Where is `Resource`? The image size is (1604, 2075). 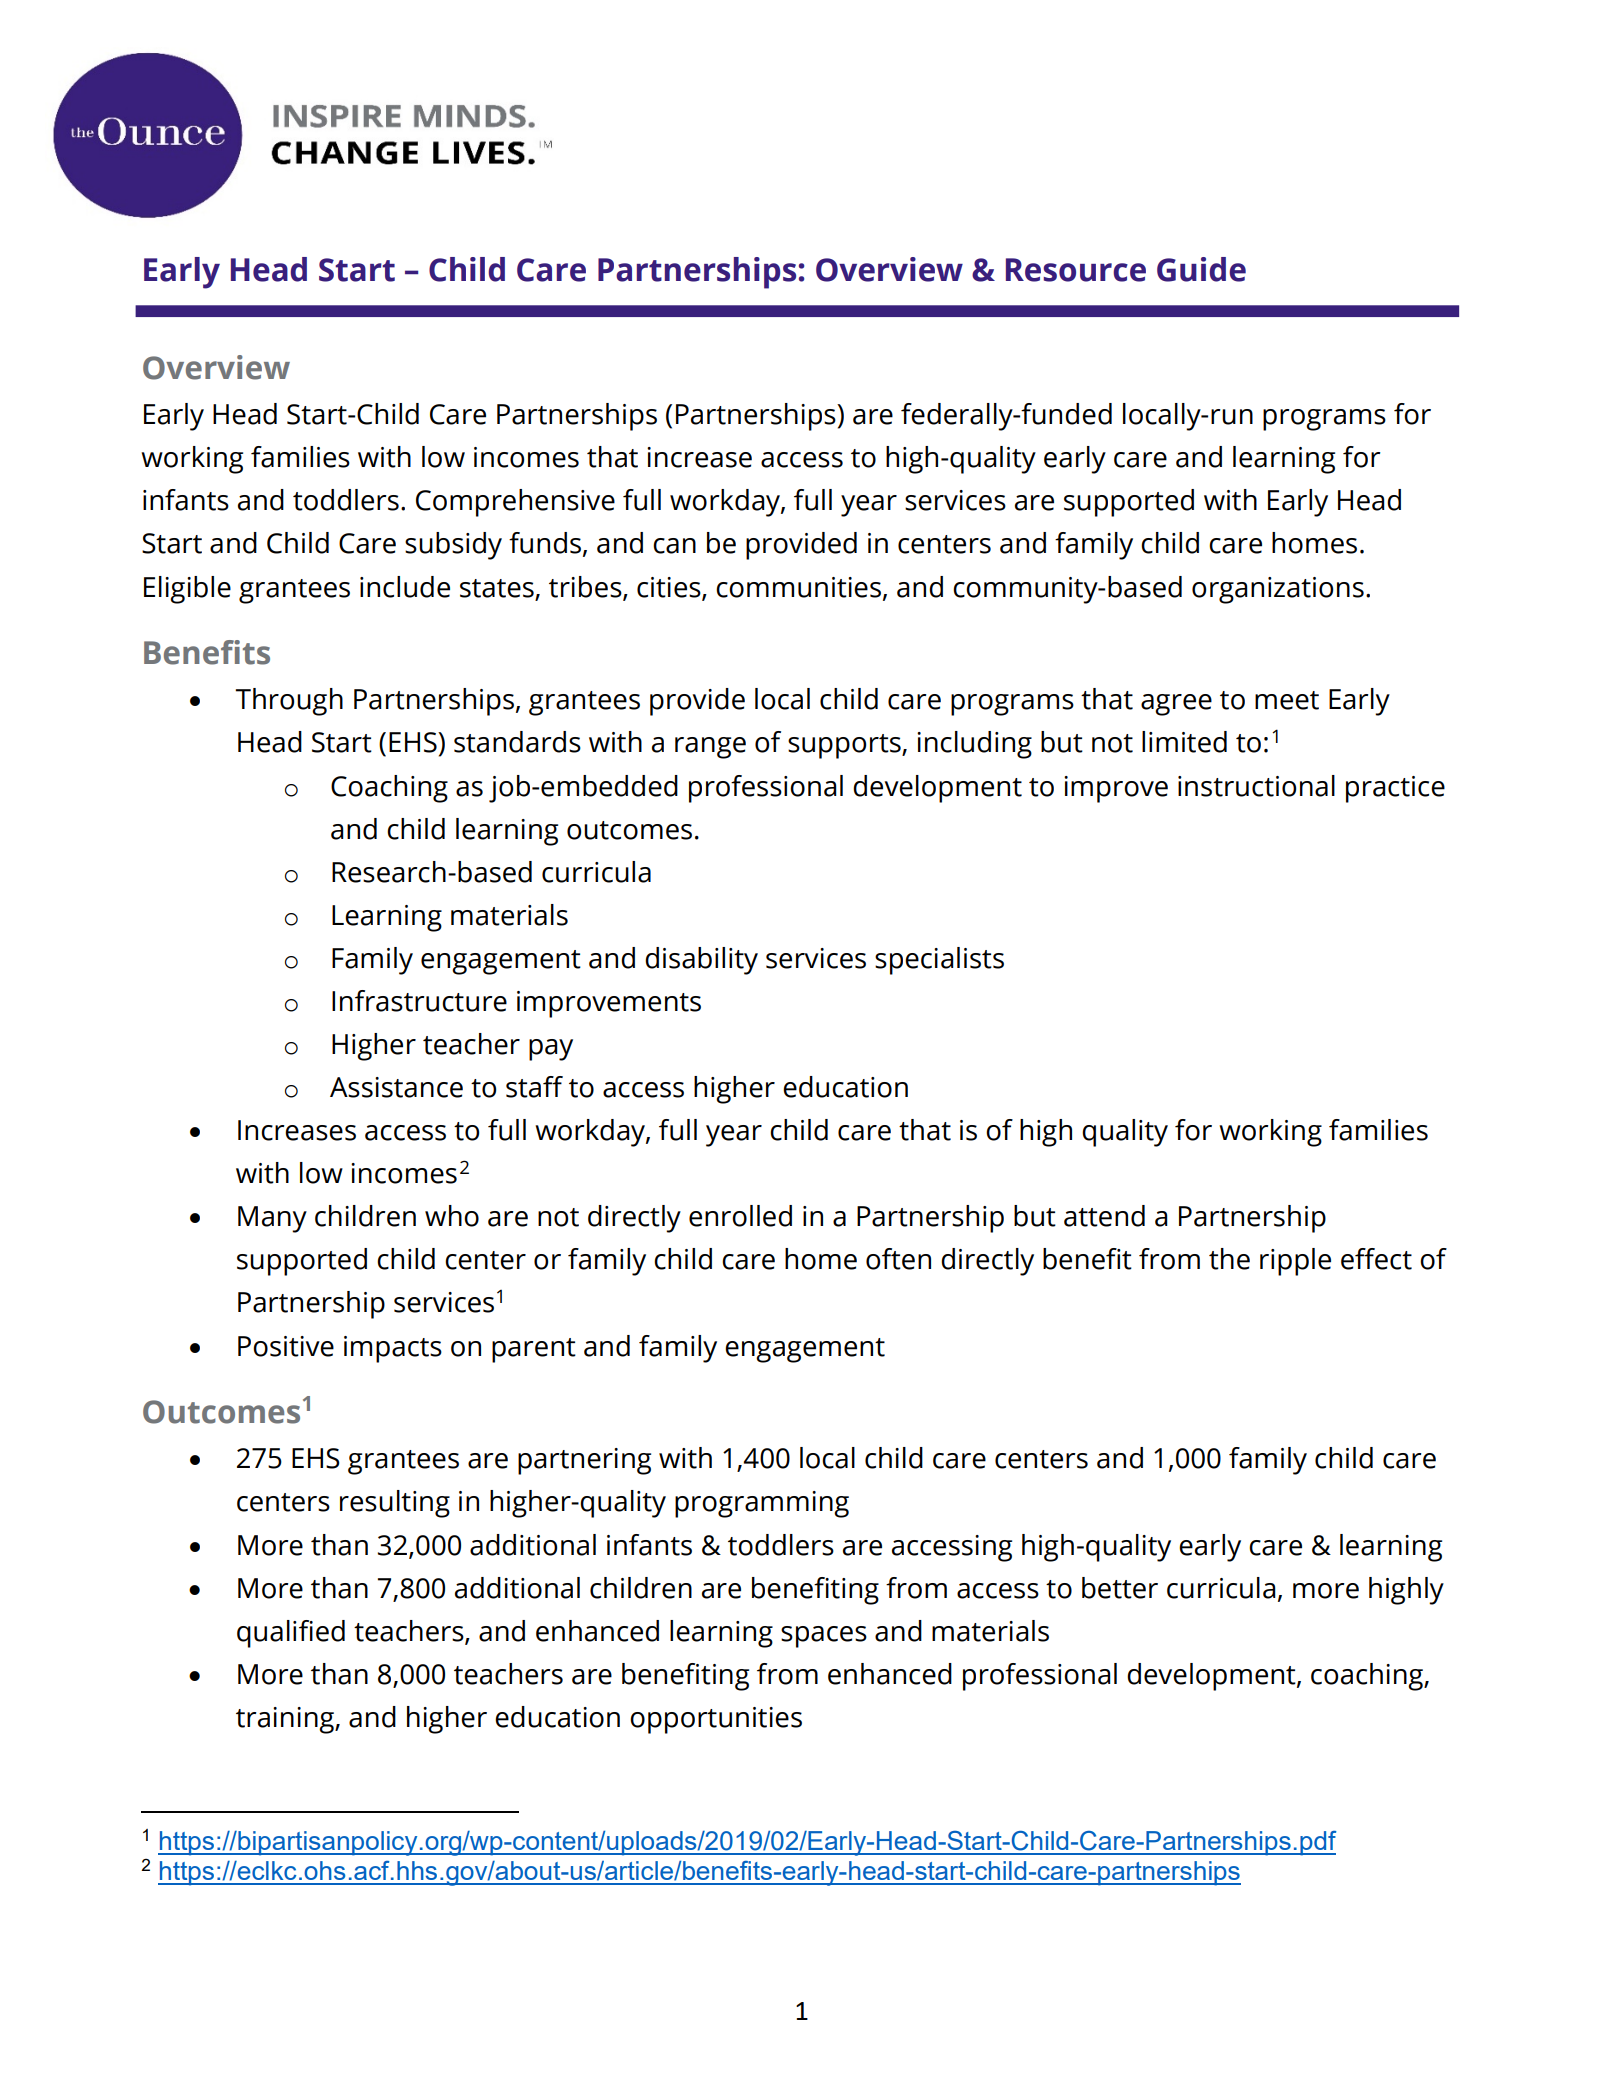 Resource is located at coordinates (1076, 270).
